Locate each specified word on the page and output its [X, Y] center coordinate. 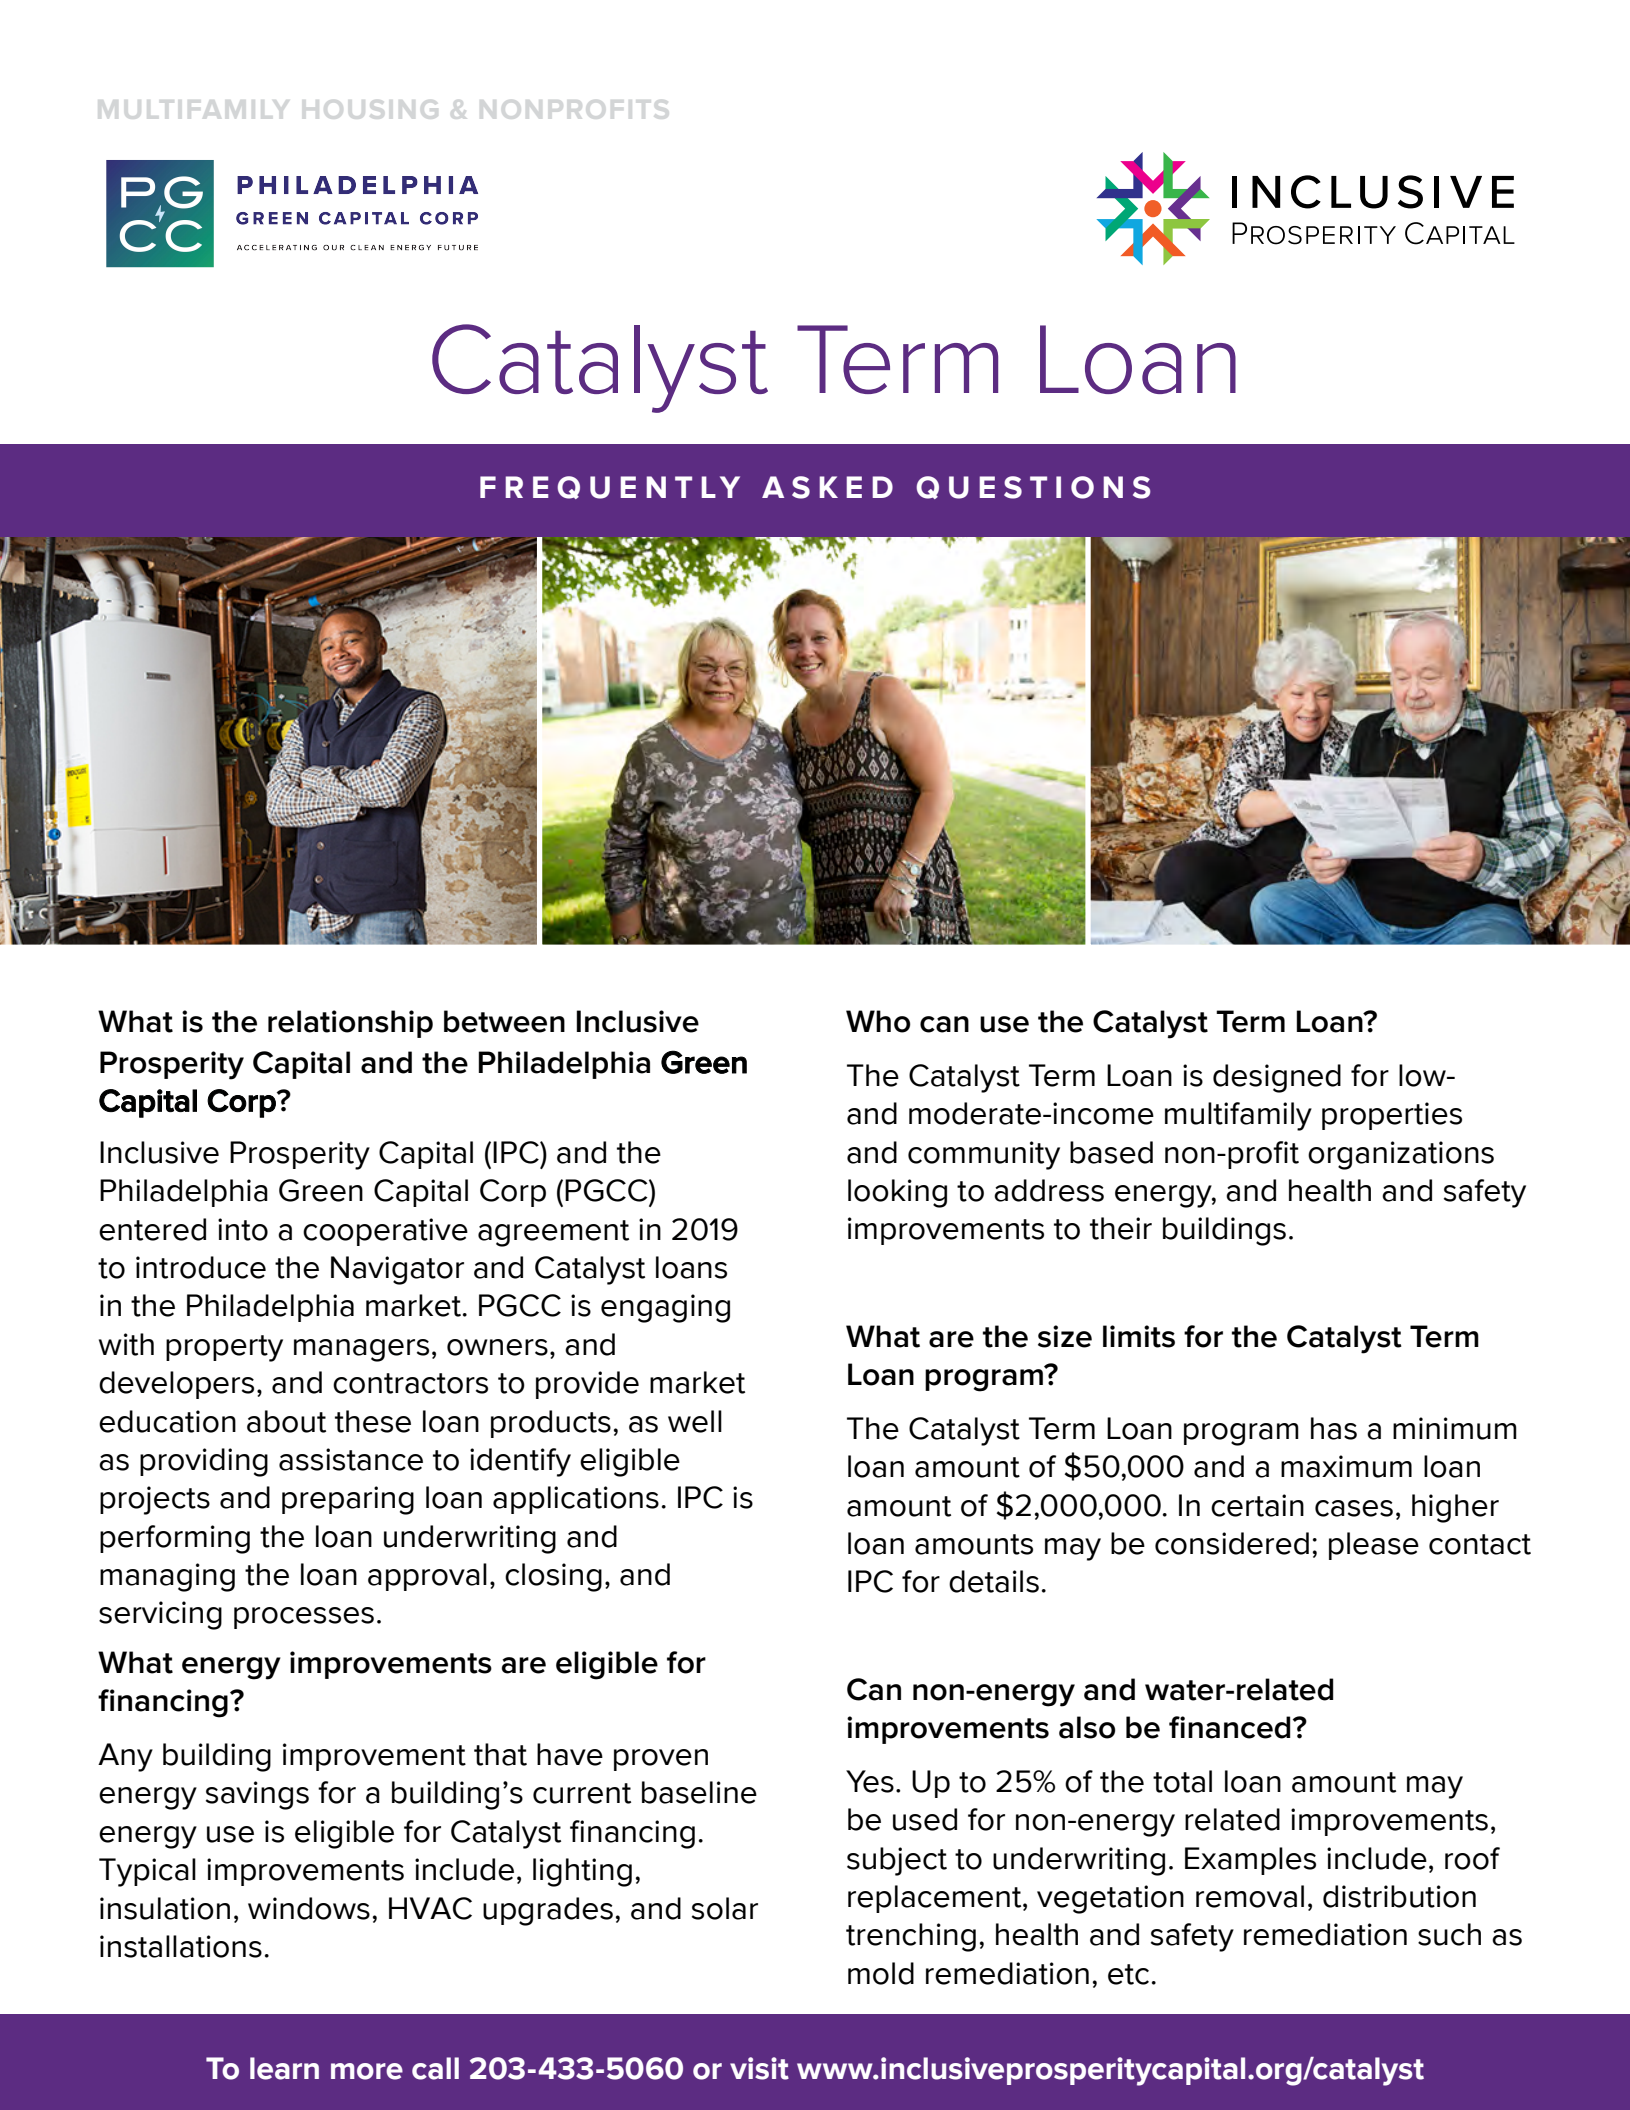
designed [1277, 1078]
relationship [350, 1024]
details [994, 1581]
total [1182, 1781]
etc [1128, 1974]
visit [759, 2068]
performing [175, 1539]
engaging [665, 1308]
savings [257, 1795]
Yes [870, 1781]
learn [284, 2068]
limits [1139, 1336]
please [1374, 1546]
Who [878, 1021]
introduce [201, 1267]
